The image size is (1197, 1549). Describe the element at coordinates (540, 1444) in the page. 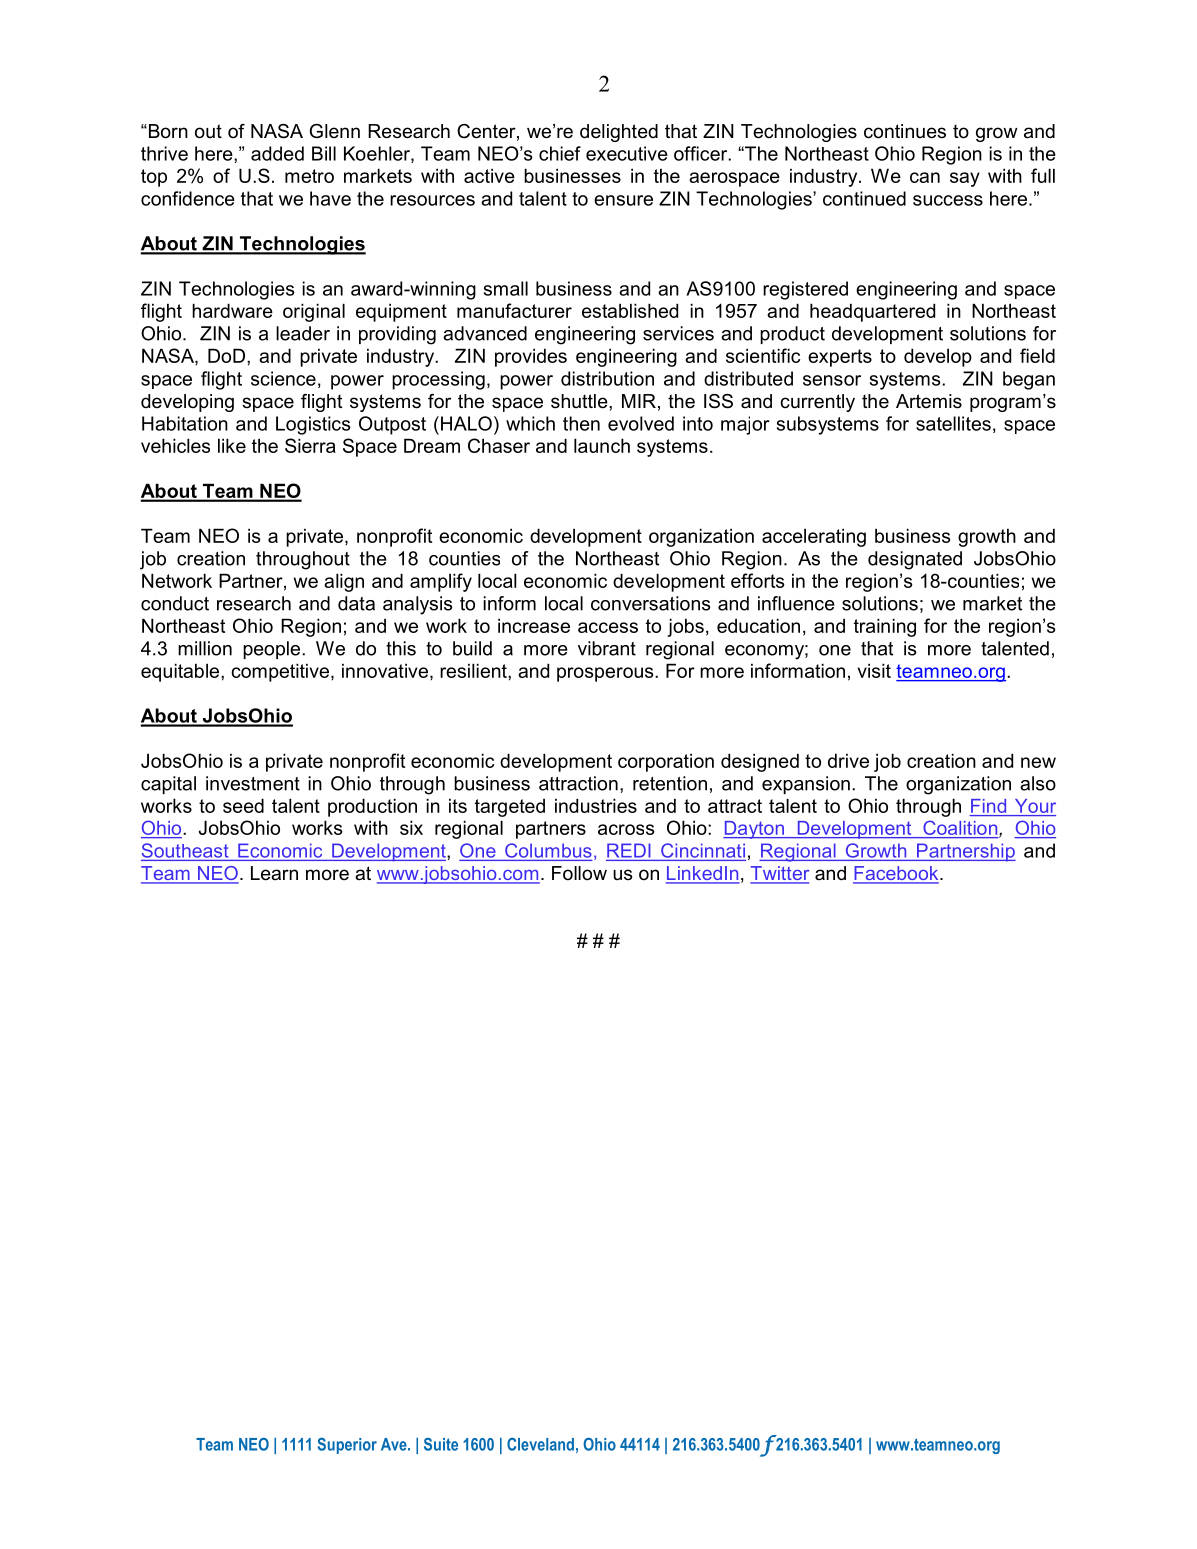

I see `Cleveland` at that location.
